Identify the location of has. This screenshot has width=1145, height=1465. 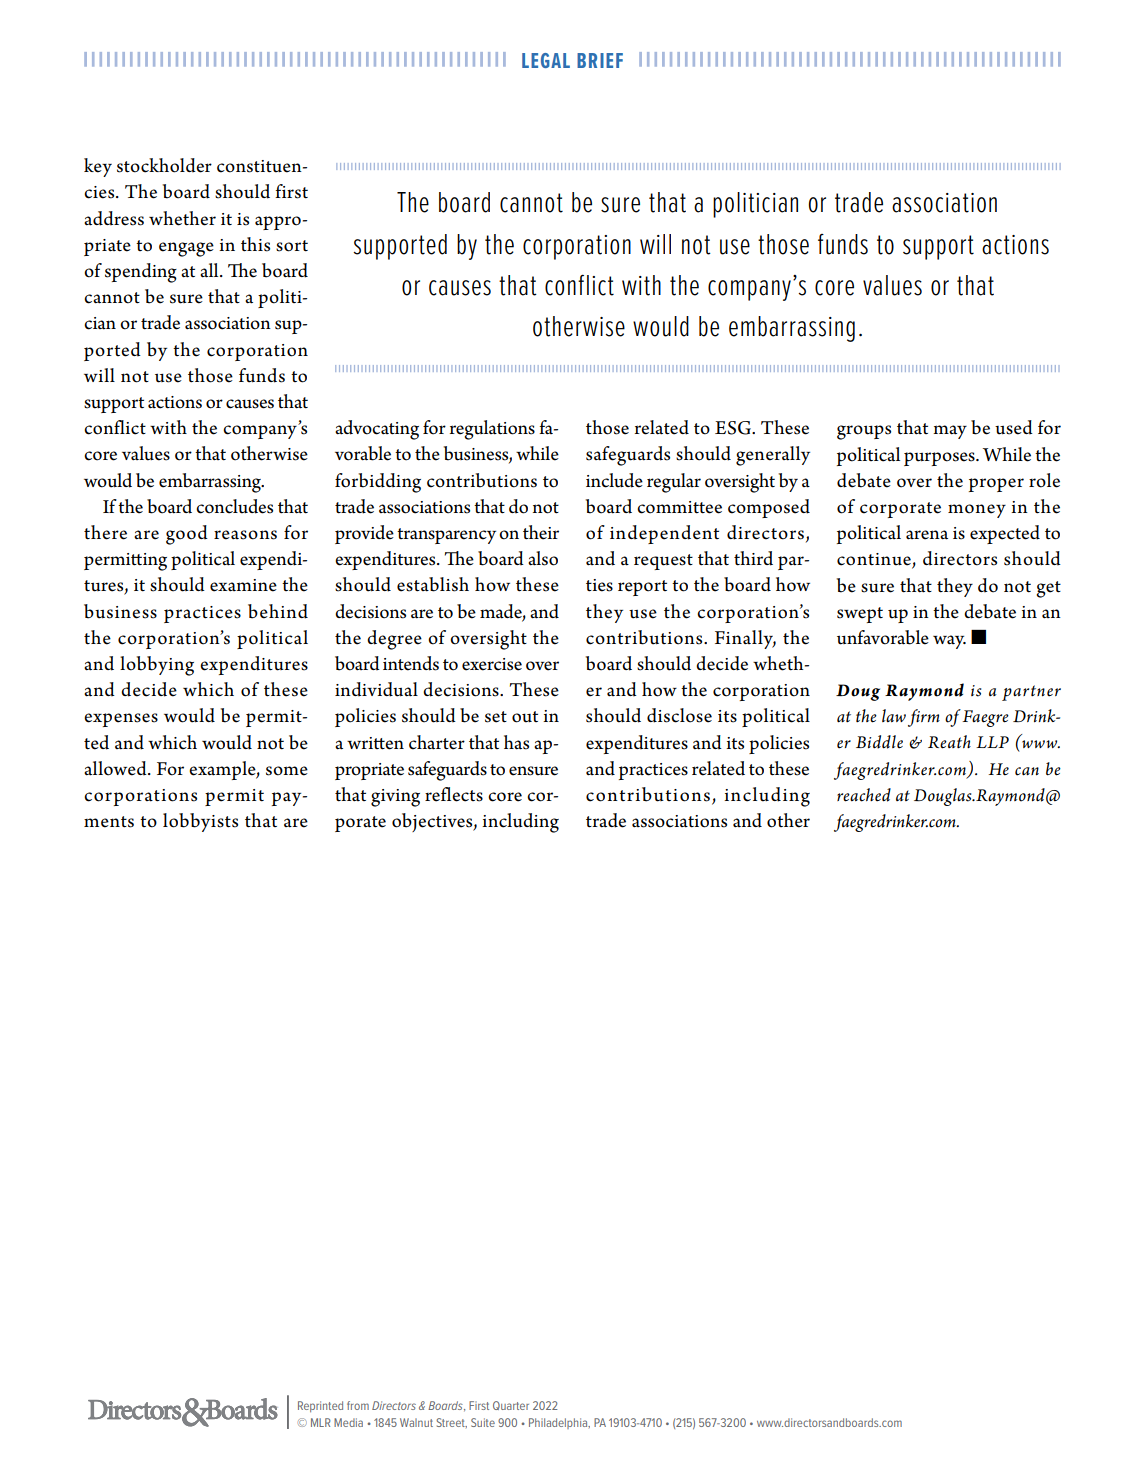
(516, 742).
